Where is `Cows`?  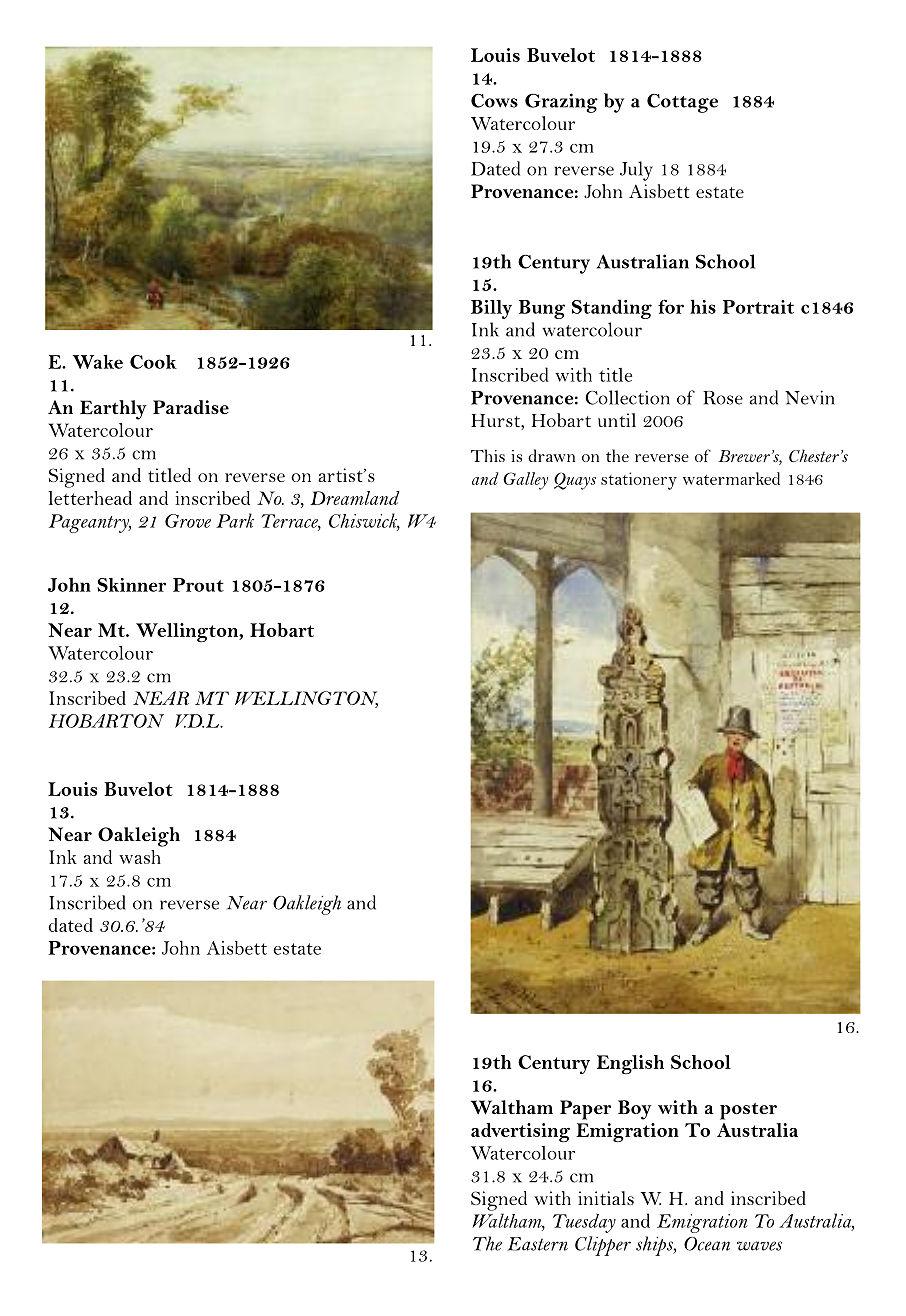
Cows is located at coordinates (494, 100).
